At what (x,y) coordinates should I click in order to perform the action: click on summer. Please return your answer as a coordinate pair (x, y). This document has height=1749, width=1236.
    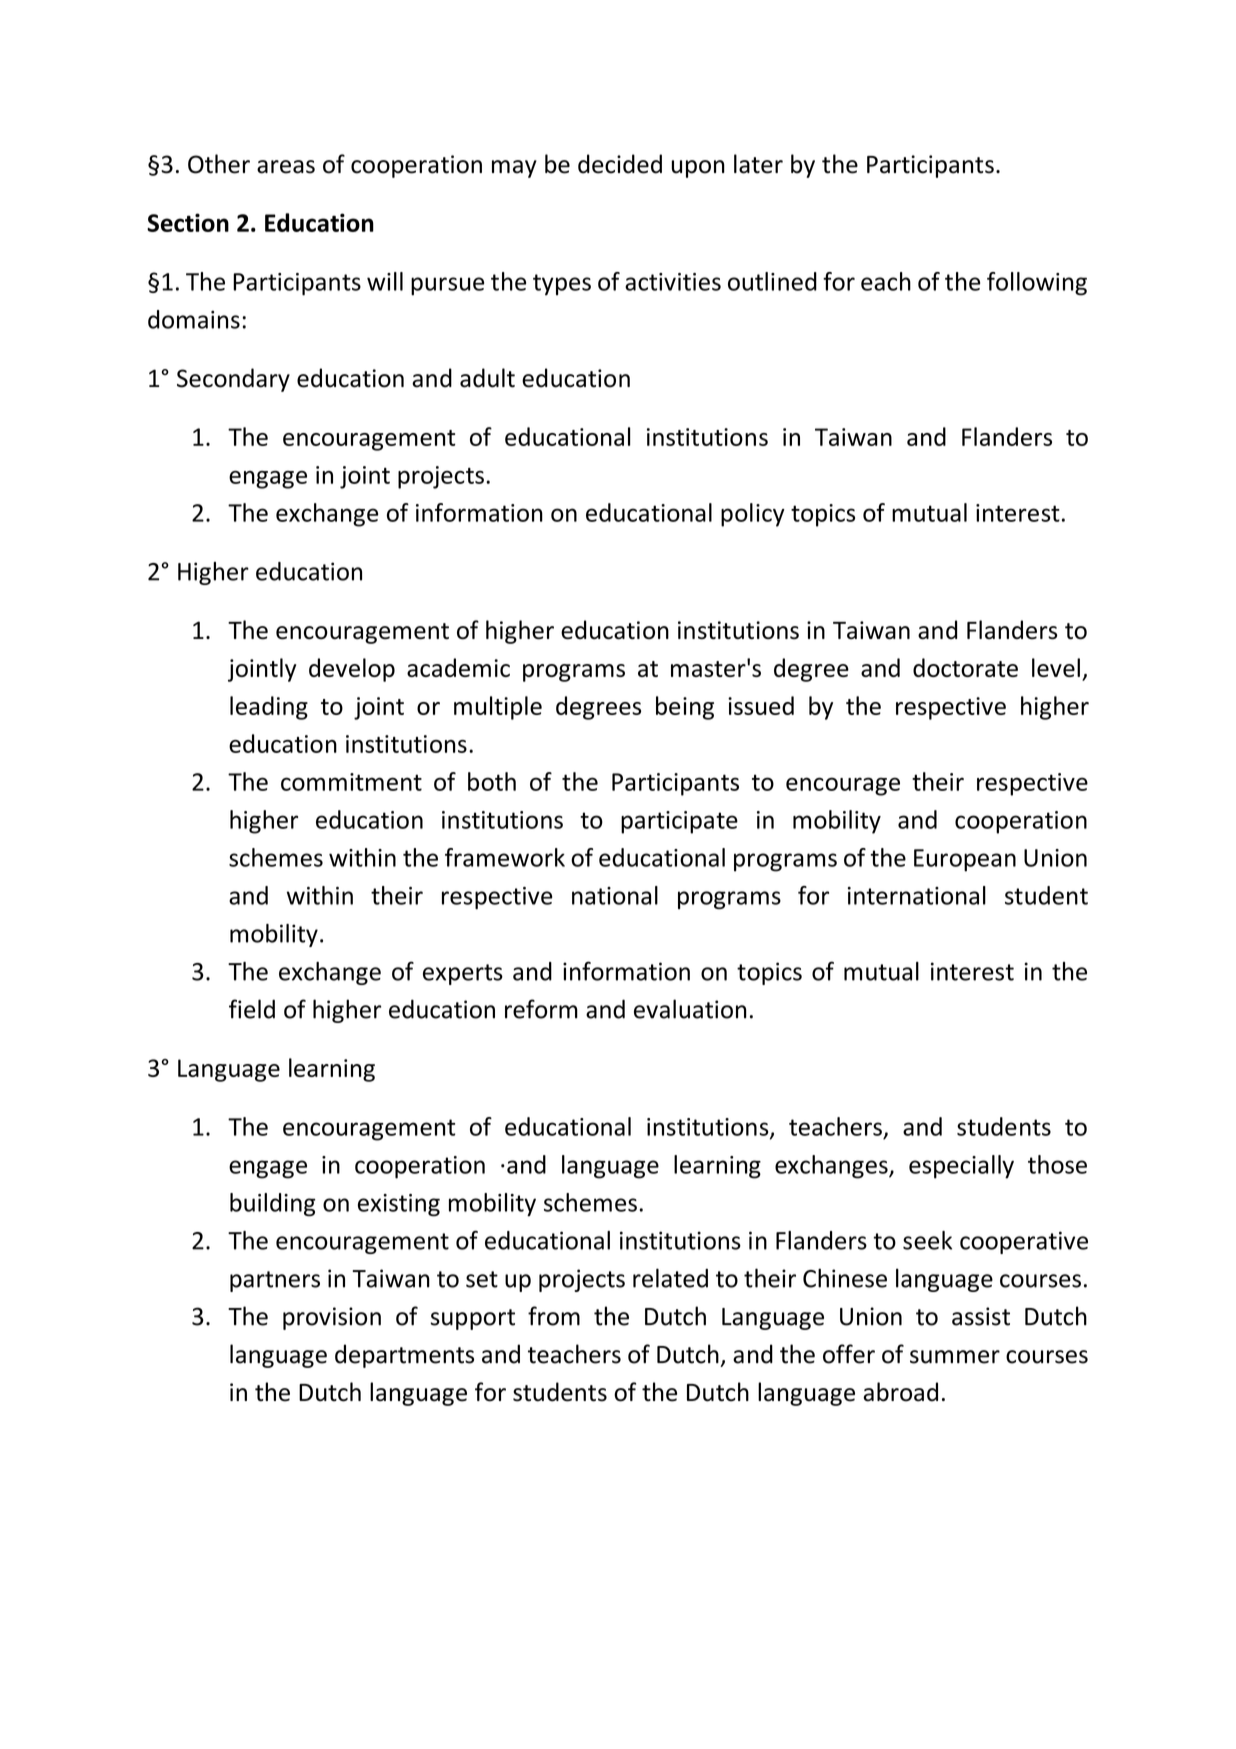
    Looking at the image, I should click on (955, 1357).
